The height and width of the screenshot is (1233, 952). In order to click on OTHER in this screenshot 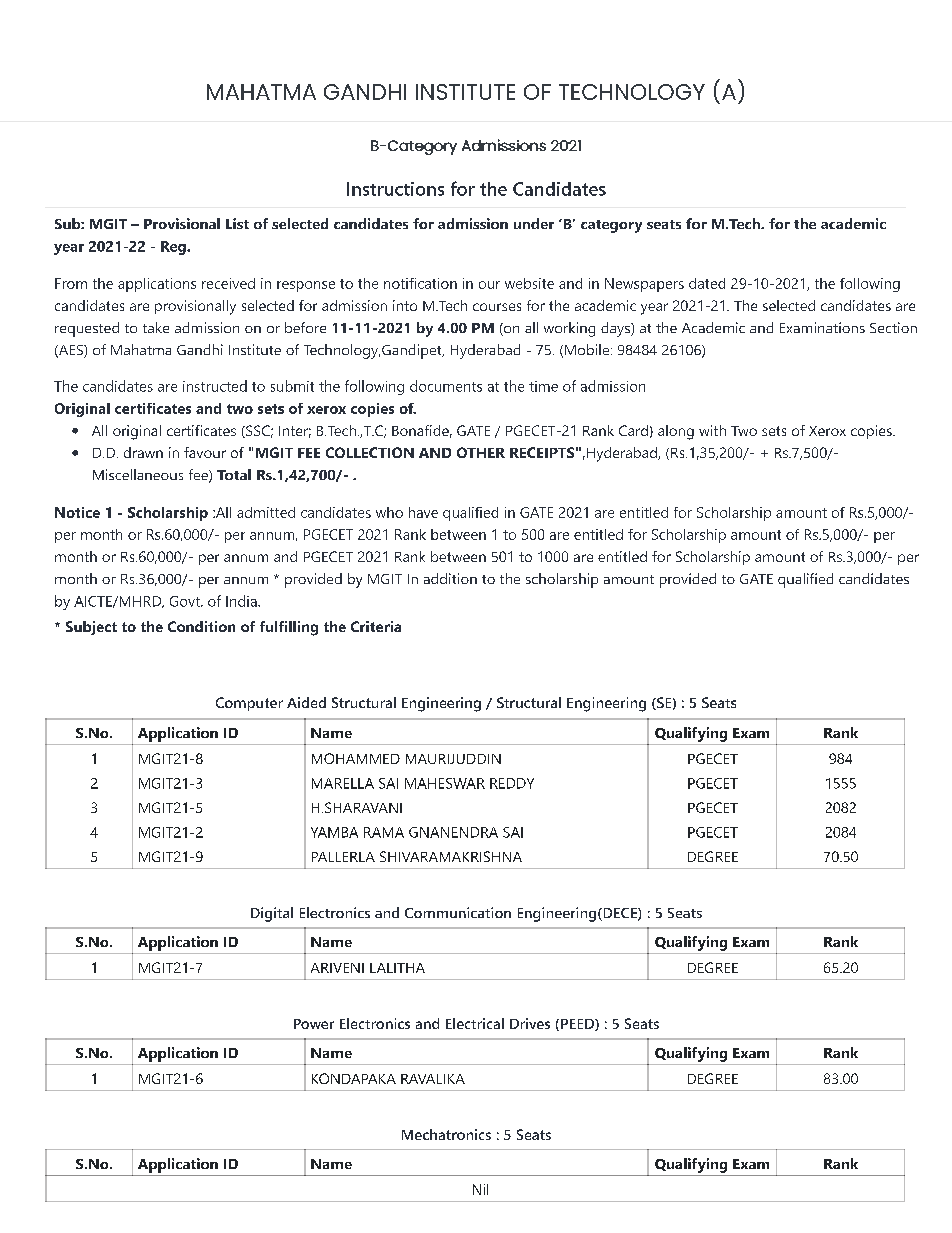, I will do `click(481, 452)`.
